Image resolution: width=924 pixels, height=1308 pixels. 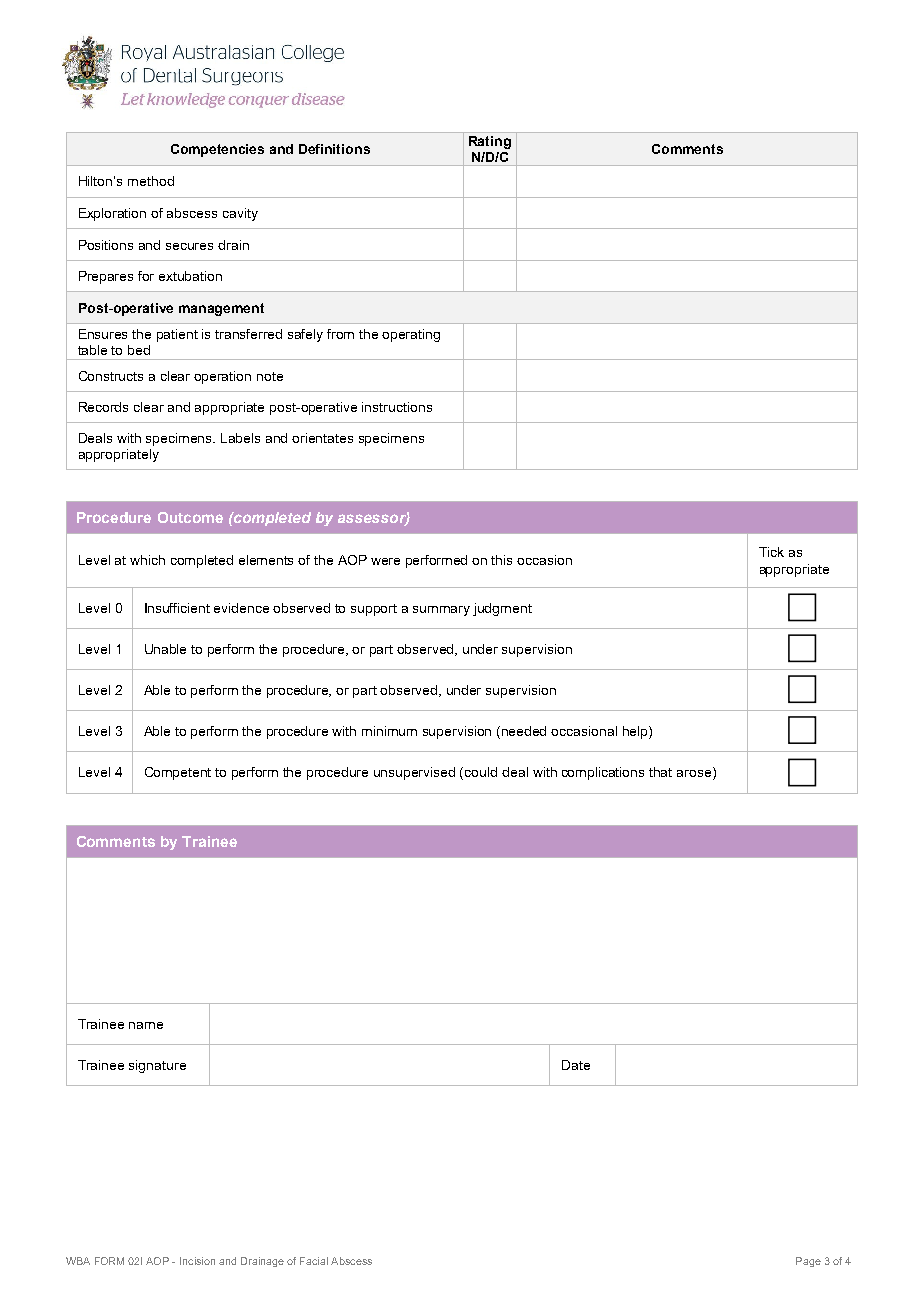 What do you see at coordinates (441, 611) in the screenshot?
I see `summary` at bounding box center [441, 611].
